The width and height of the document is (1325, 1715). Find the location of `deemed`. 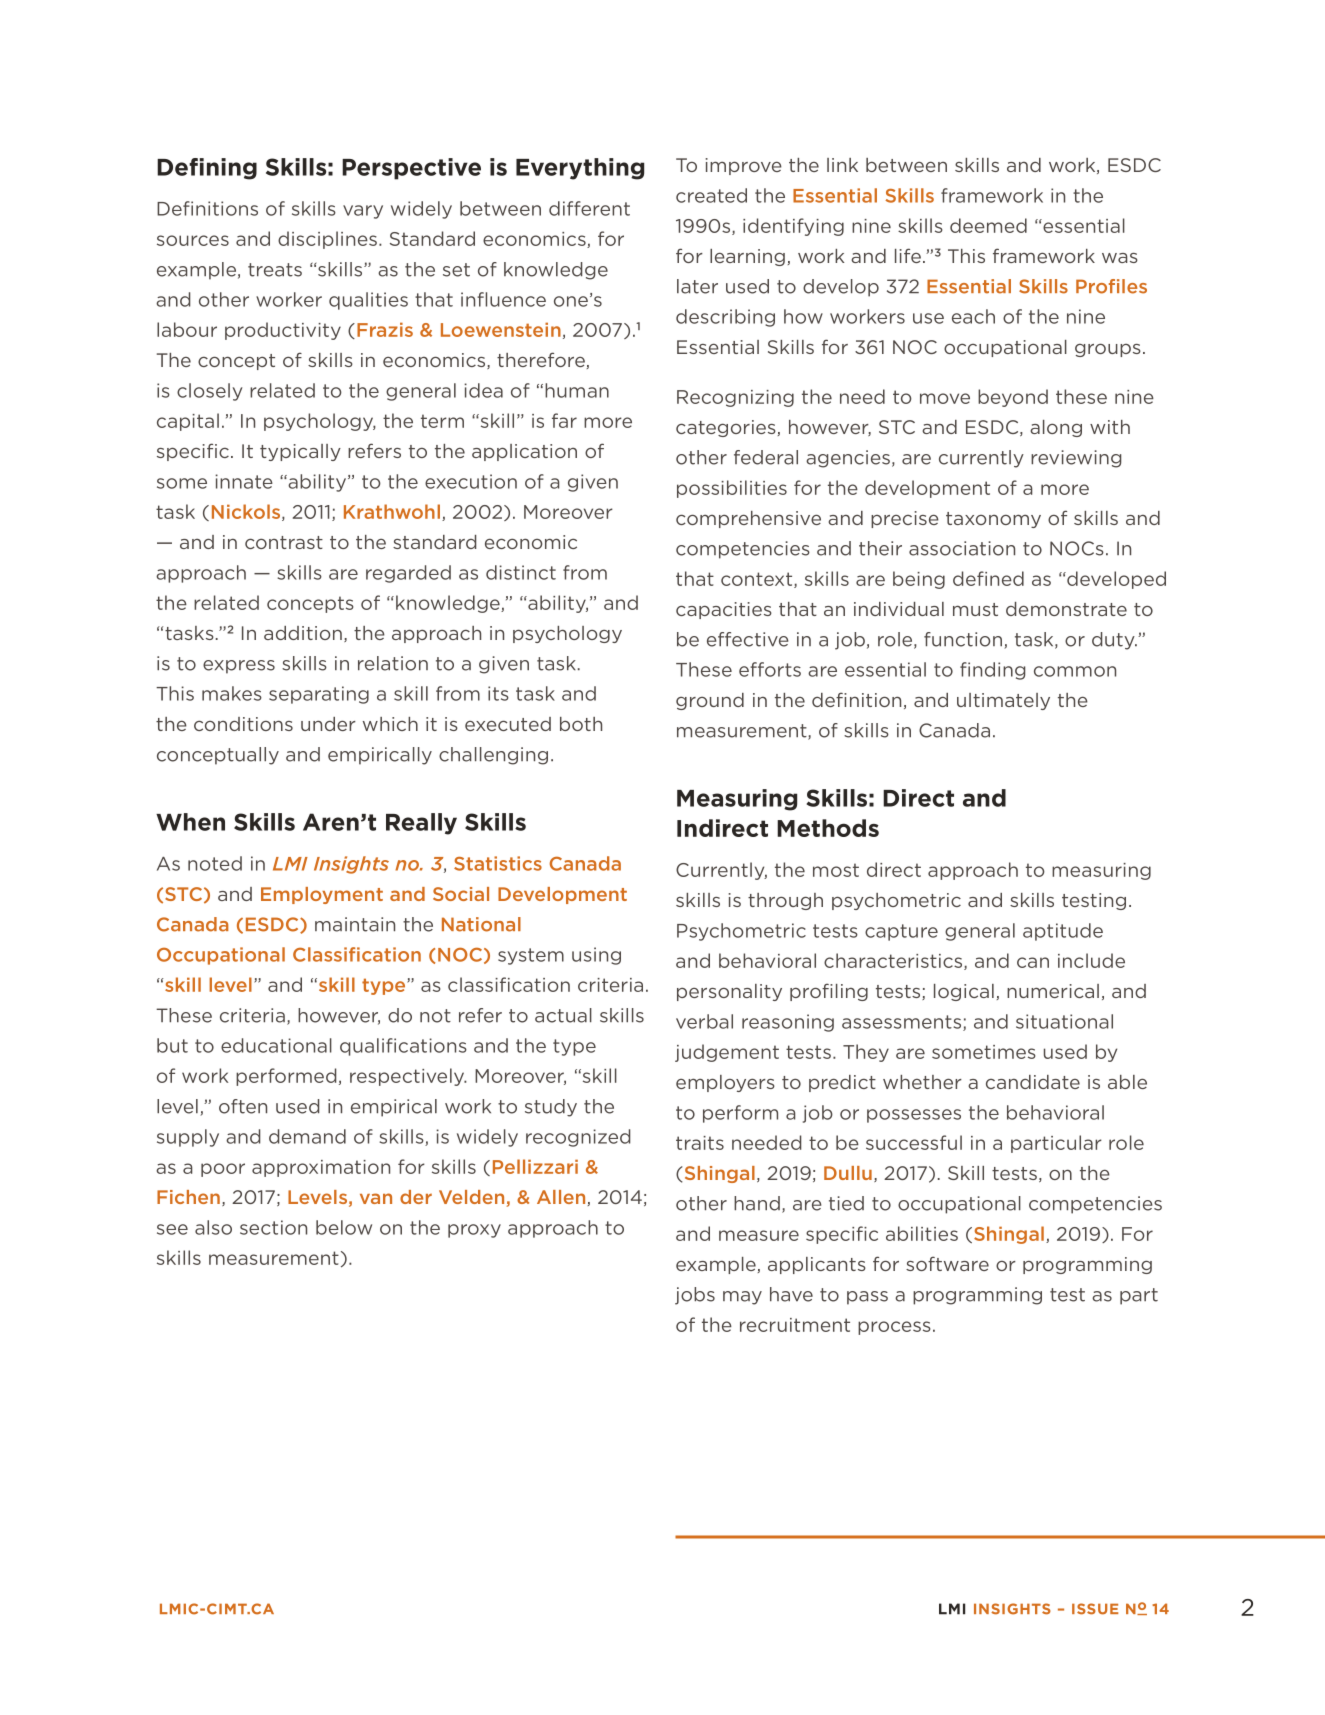

deemed is located at coordinates (988, 225).
